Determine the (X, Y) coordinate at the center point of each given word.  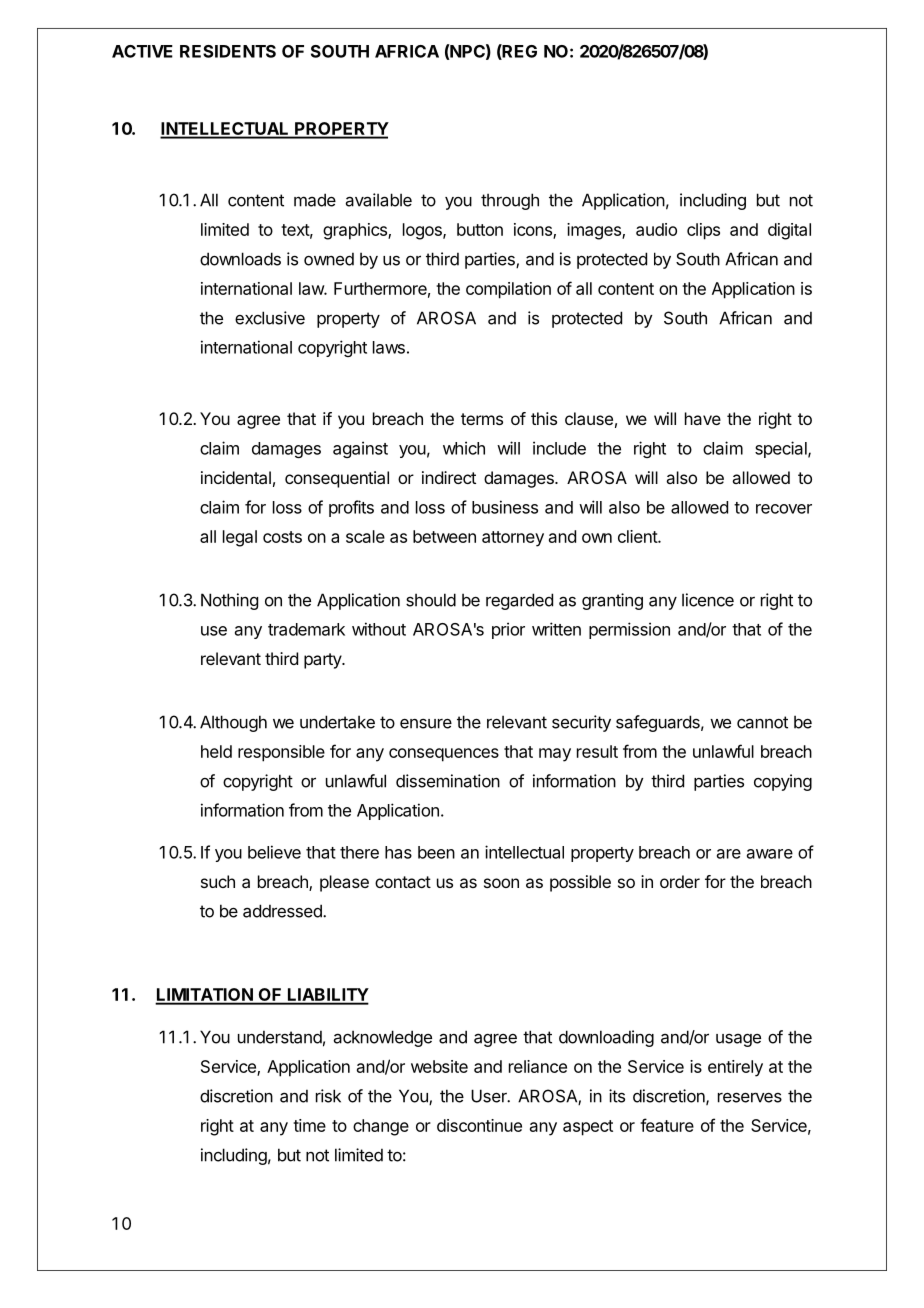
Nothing (229, 601)
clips (703, 231)
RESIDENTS (228, 51)
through (510, 201)
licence (708, 600)
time (309, 1125)
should (431, 600)
